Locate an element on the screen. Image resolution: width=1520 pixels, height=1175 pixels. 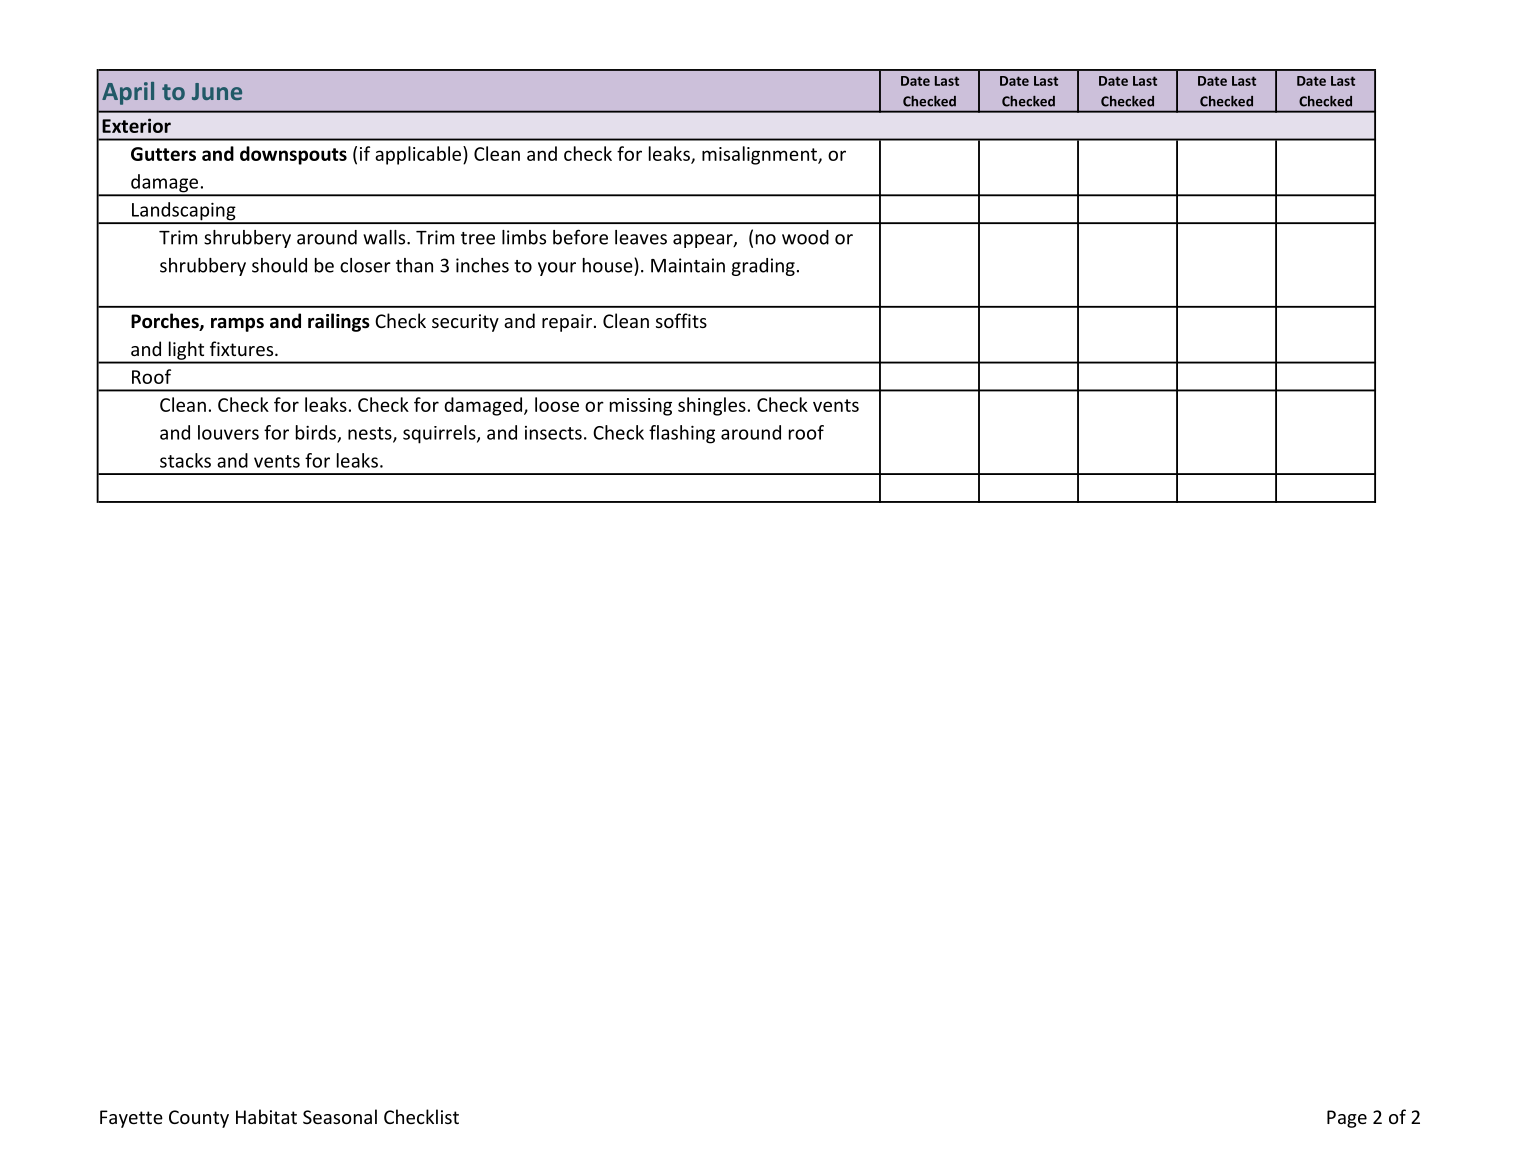
fixtures is located at coordinates (243, 348).
